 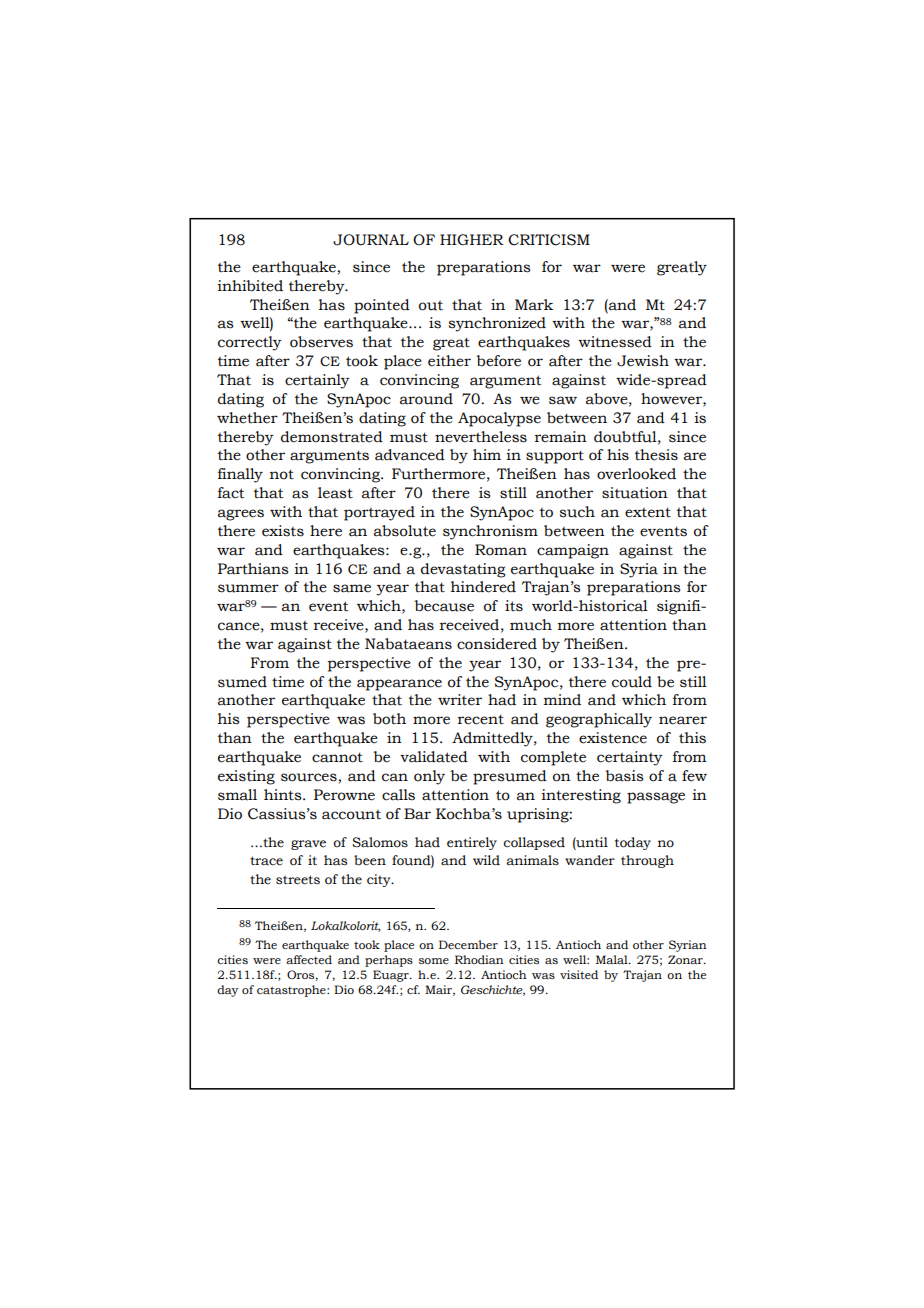 What do you see at coordinates (247, 418) in the screenshot?
I see `whether` at bounding box center [247, 418].
